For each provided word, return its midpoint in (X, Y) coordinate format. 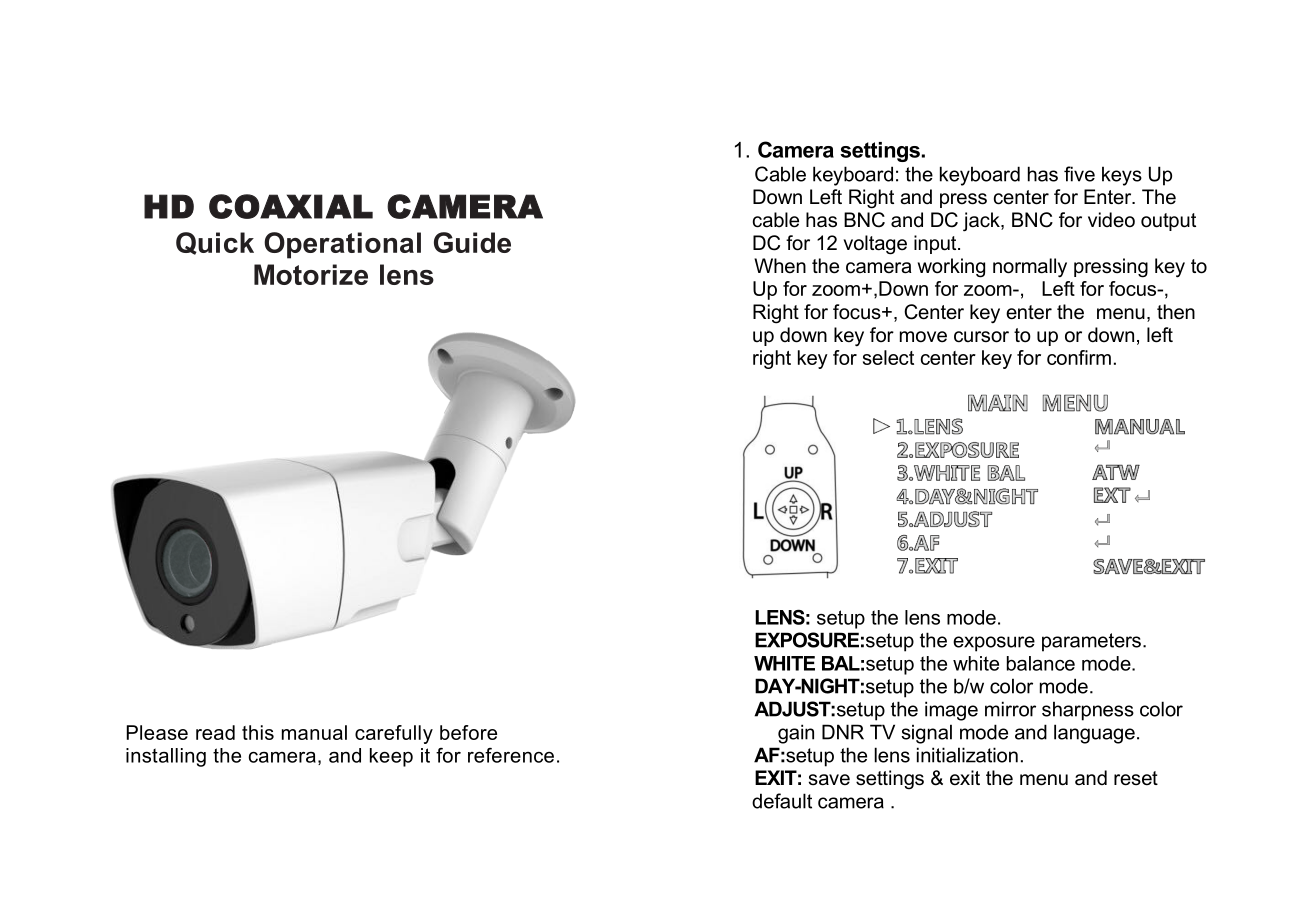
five (1079, 174)
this (258, 732)
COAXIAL (291, 206)
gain (796, 734)
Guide (472, 242)
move (923, 337)
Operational (342, 245)
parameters (1091, 642)
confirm (1079, 357)
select (888, 357)
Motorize (311, 274)
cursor (981, 337)
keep (391, 757)
